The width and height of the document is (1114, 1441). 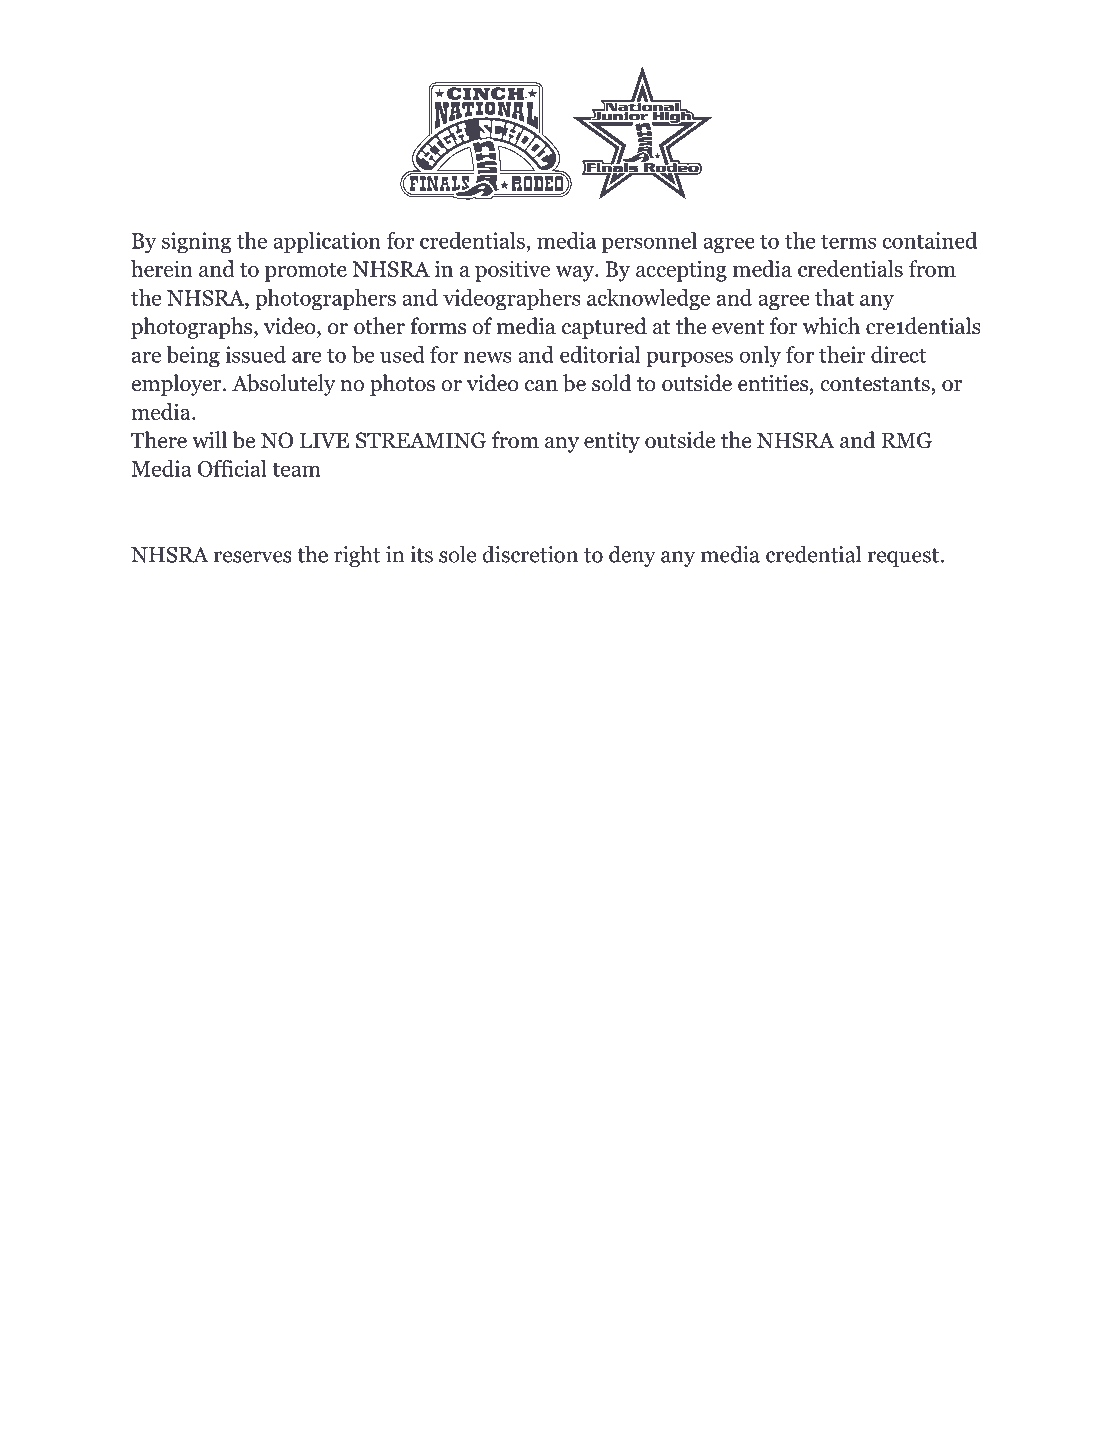 I want to click on discretion, so click(x=530, y=554).
